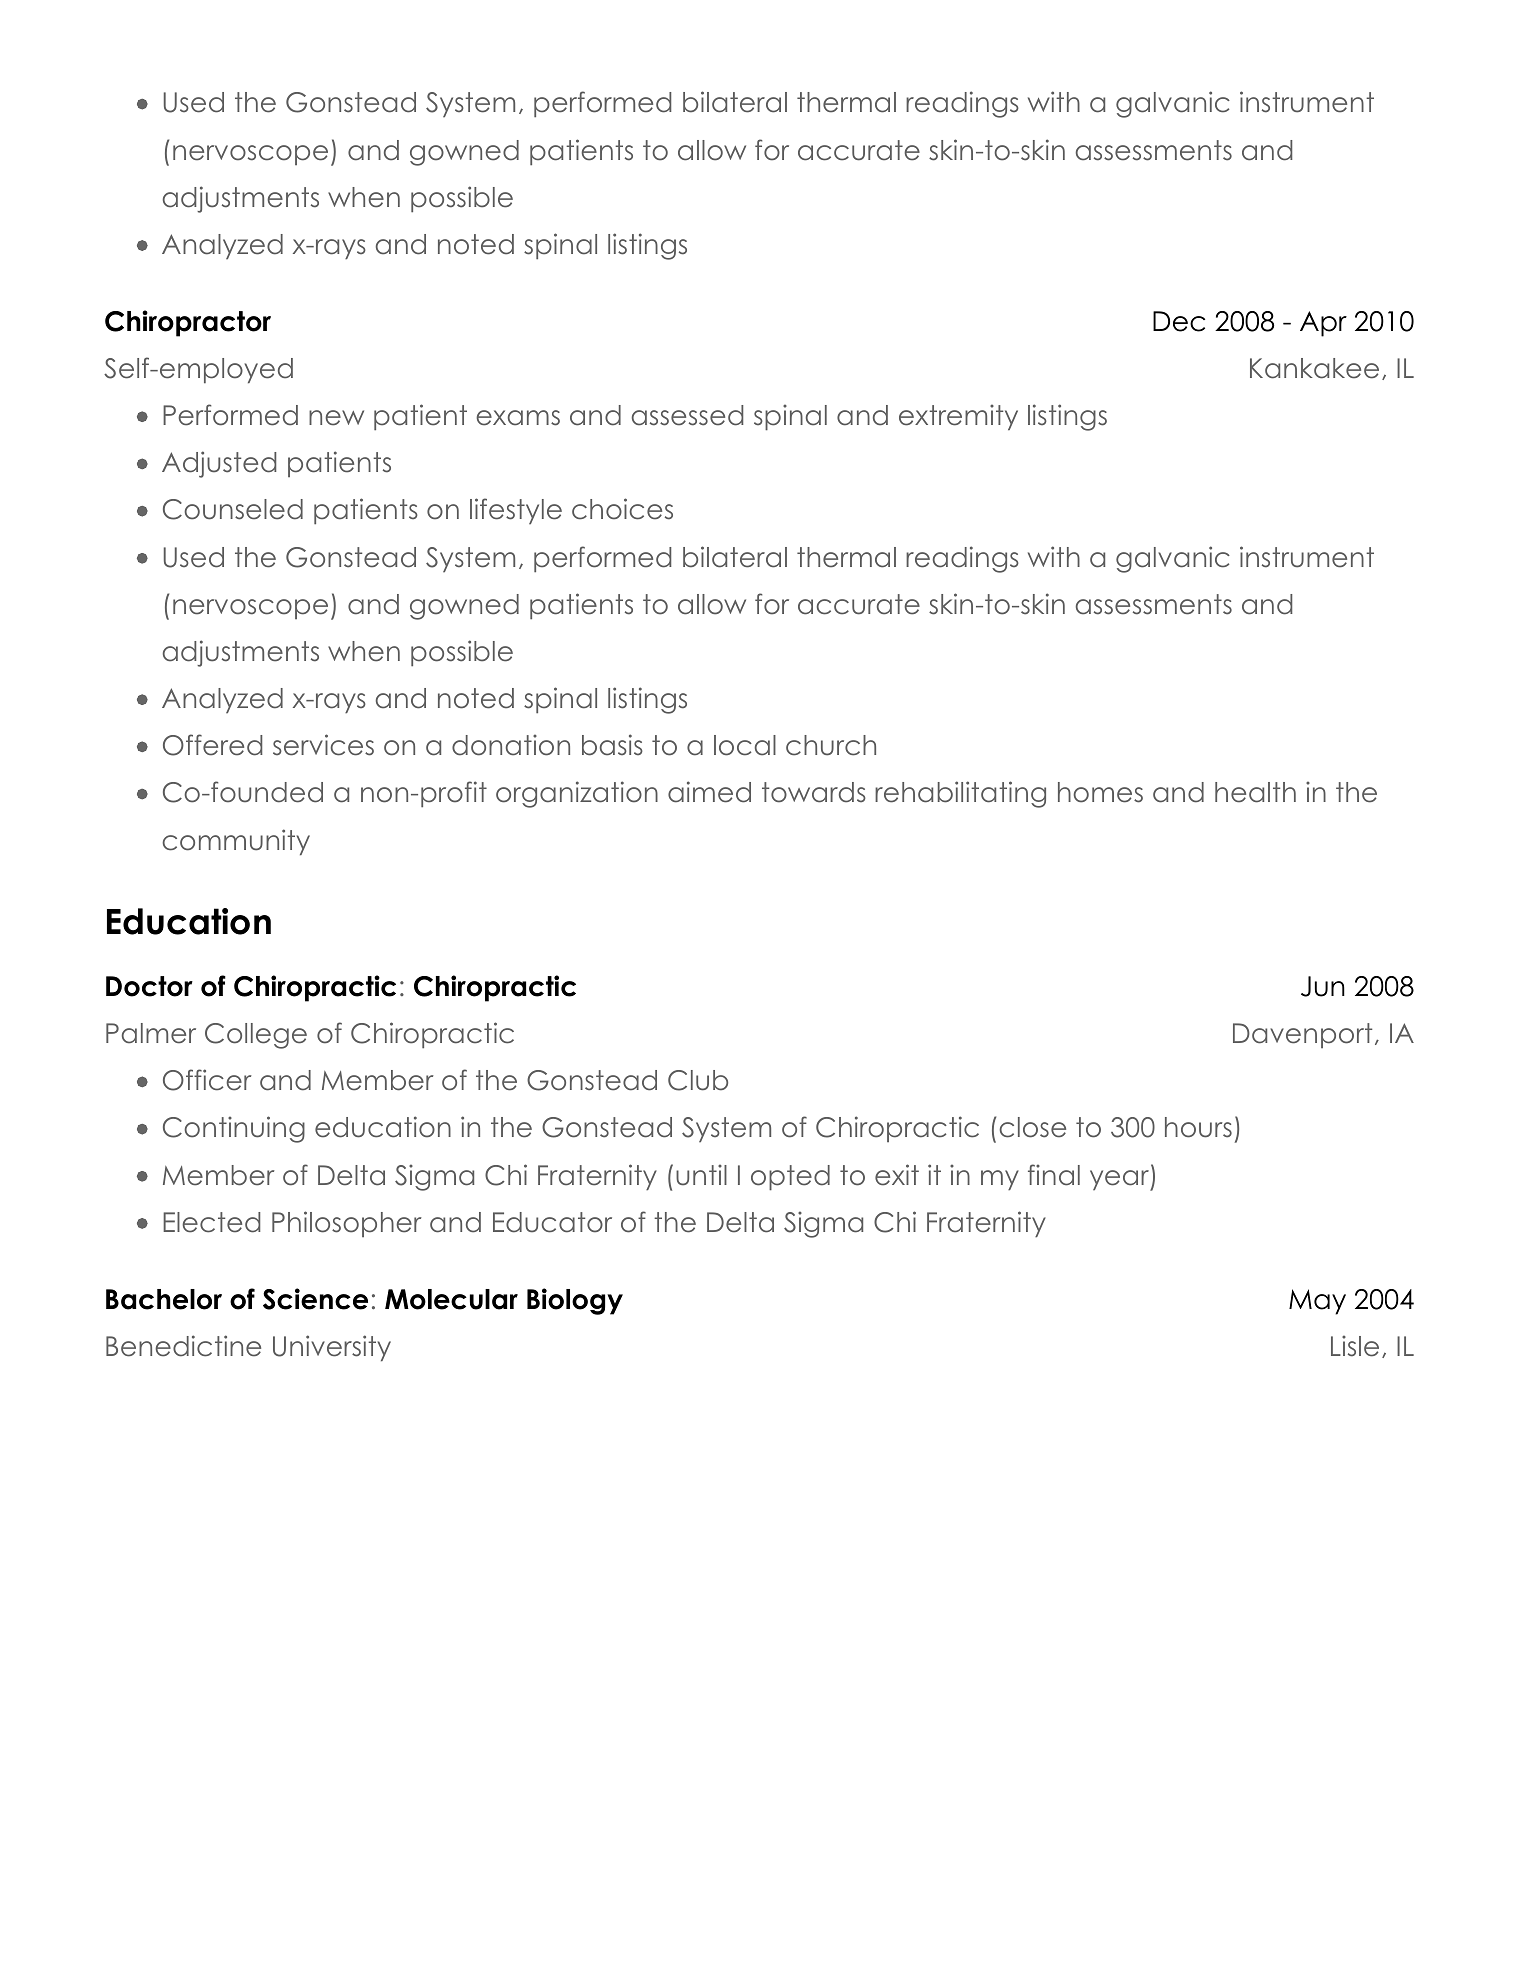 This screenshot has width=1519, height=1966. I want to click on Science, so click(315, 1299).
